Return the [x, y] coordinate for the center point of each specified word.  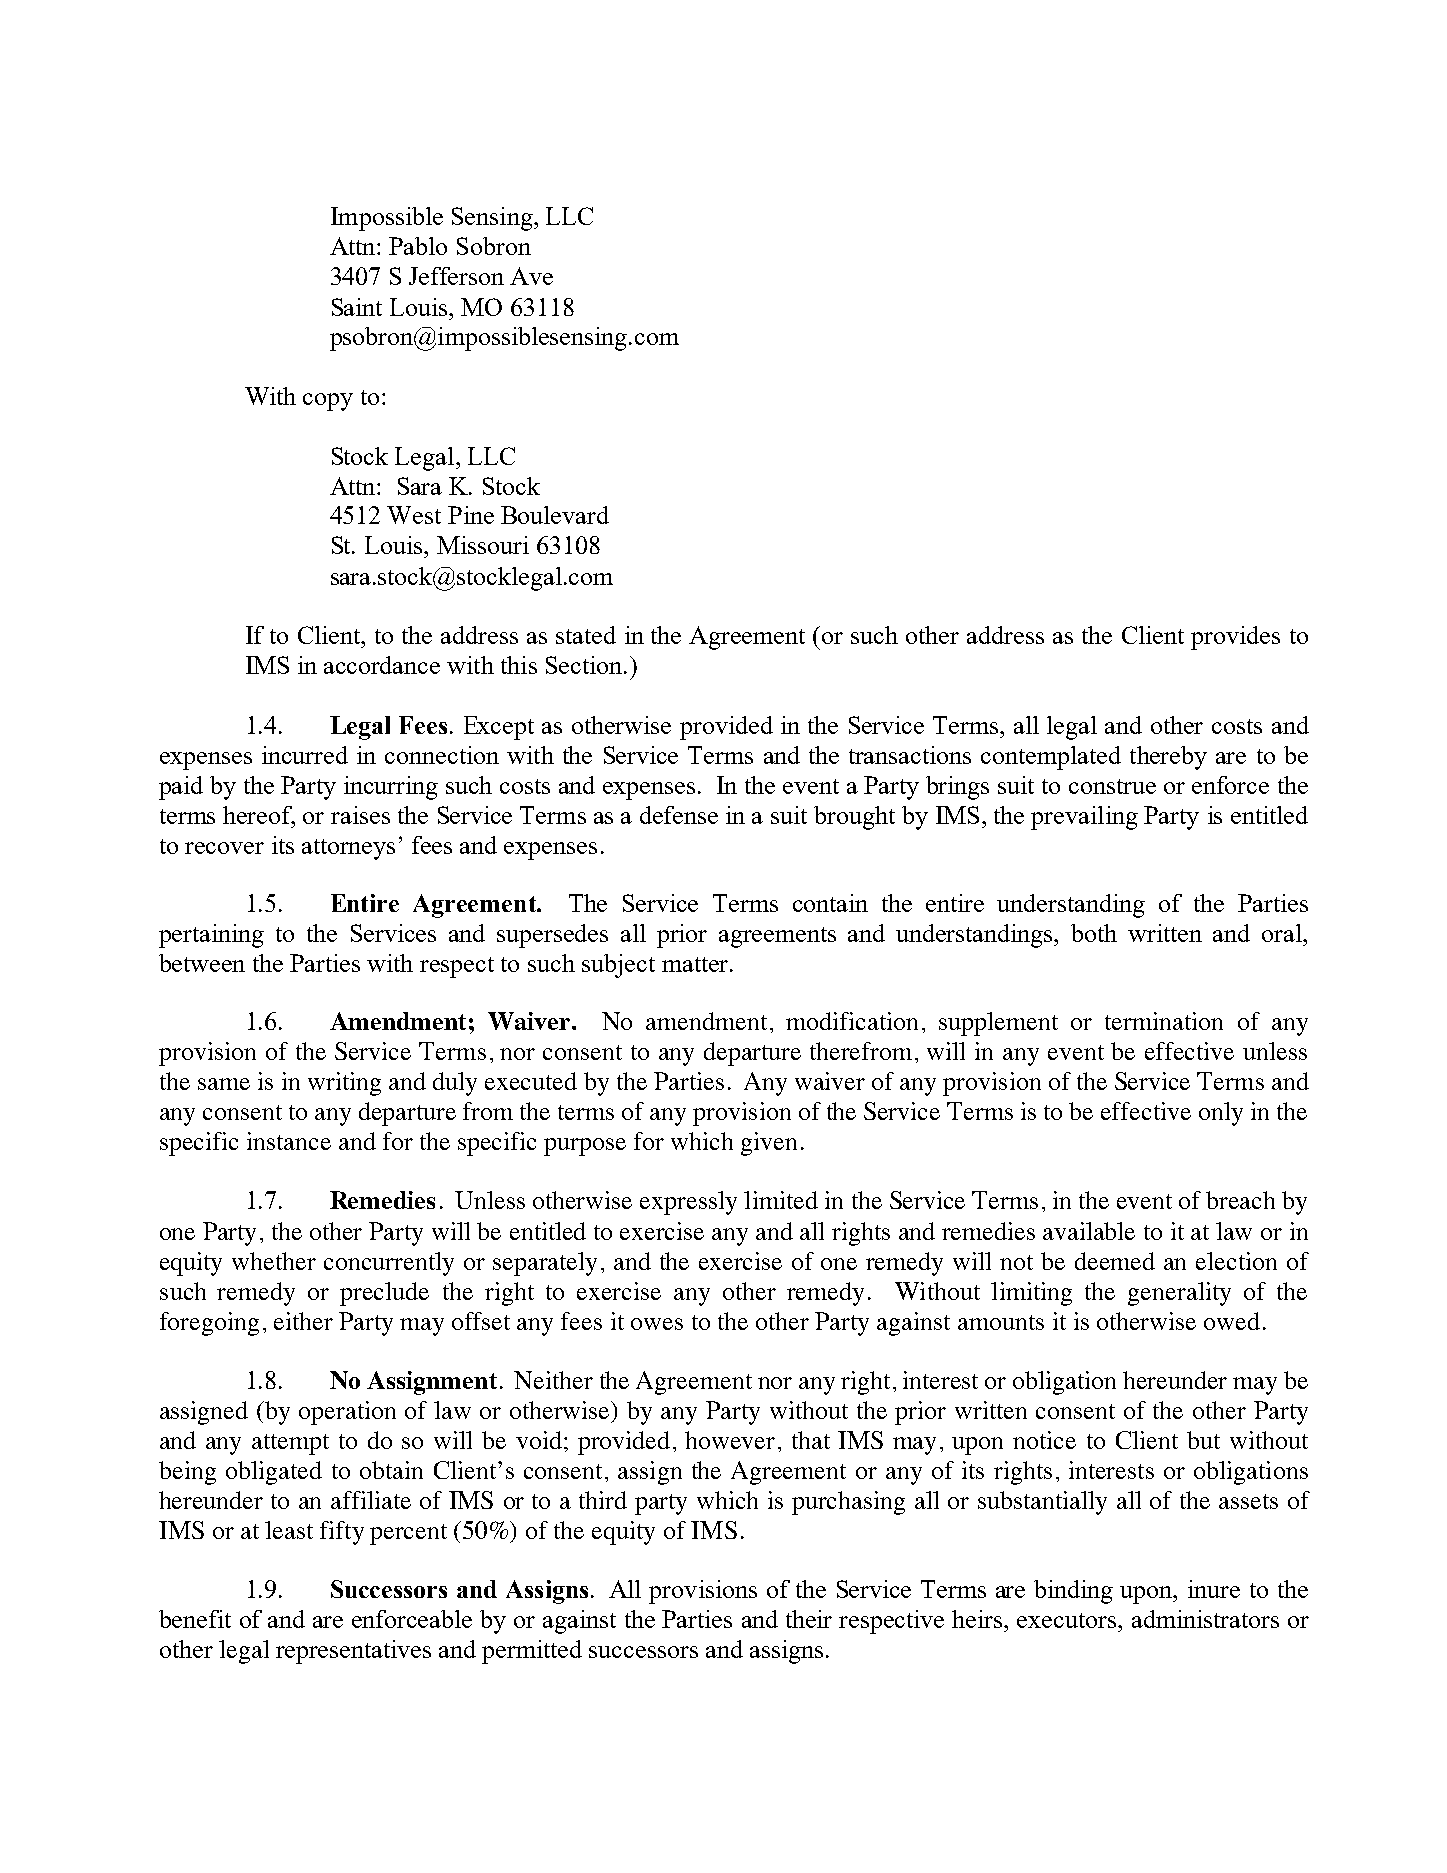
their [809, 1619]
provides [1235, 638]
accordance [382, 665]
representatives [353, 1652]
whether [274, 1261]
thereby [1168, 758]
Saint [357, 307]
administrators [1205, 1619]
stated [586, 635]
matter [696, 964]
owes [657, 1324]
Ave [531, 276]
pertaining [211, 936]
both [1094, 933]
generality [1179, 1294]
